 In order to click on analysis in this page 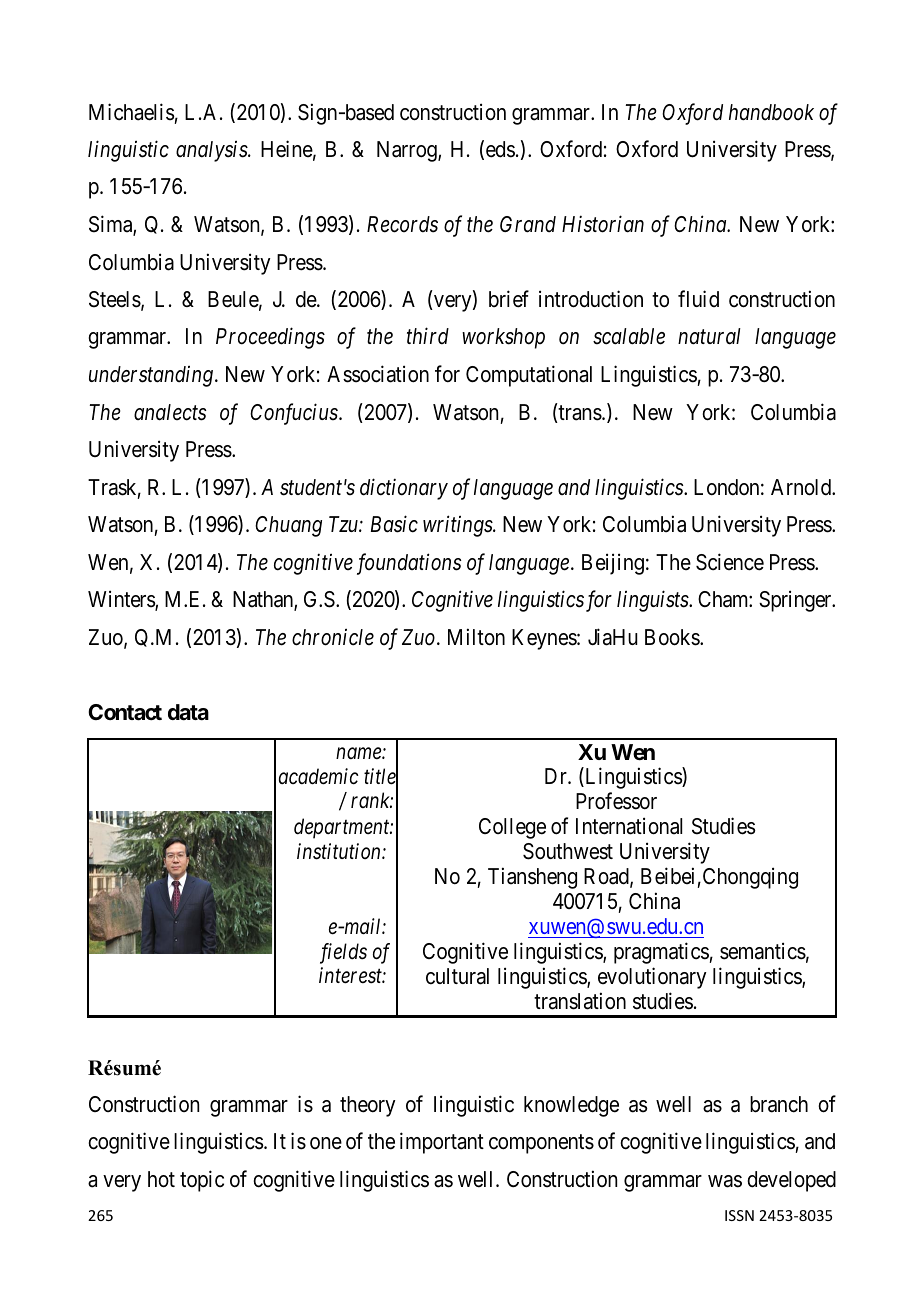, I will do `click(212, 151)`.
